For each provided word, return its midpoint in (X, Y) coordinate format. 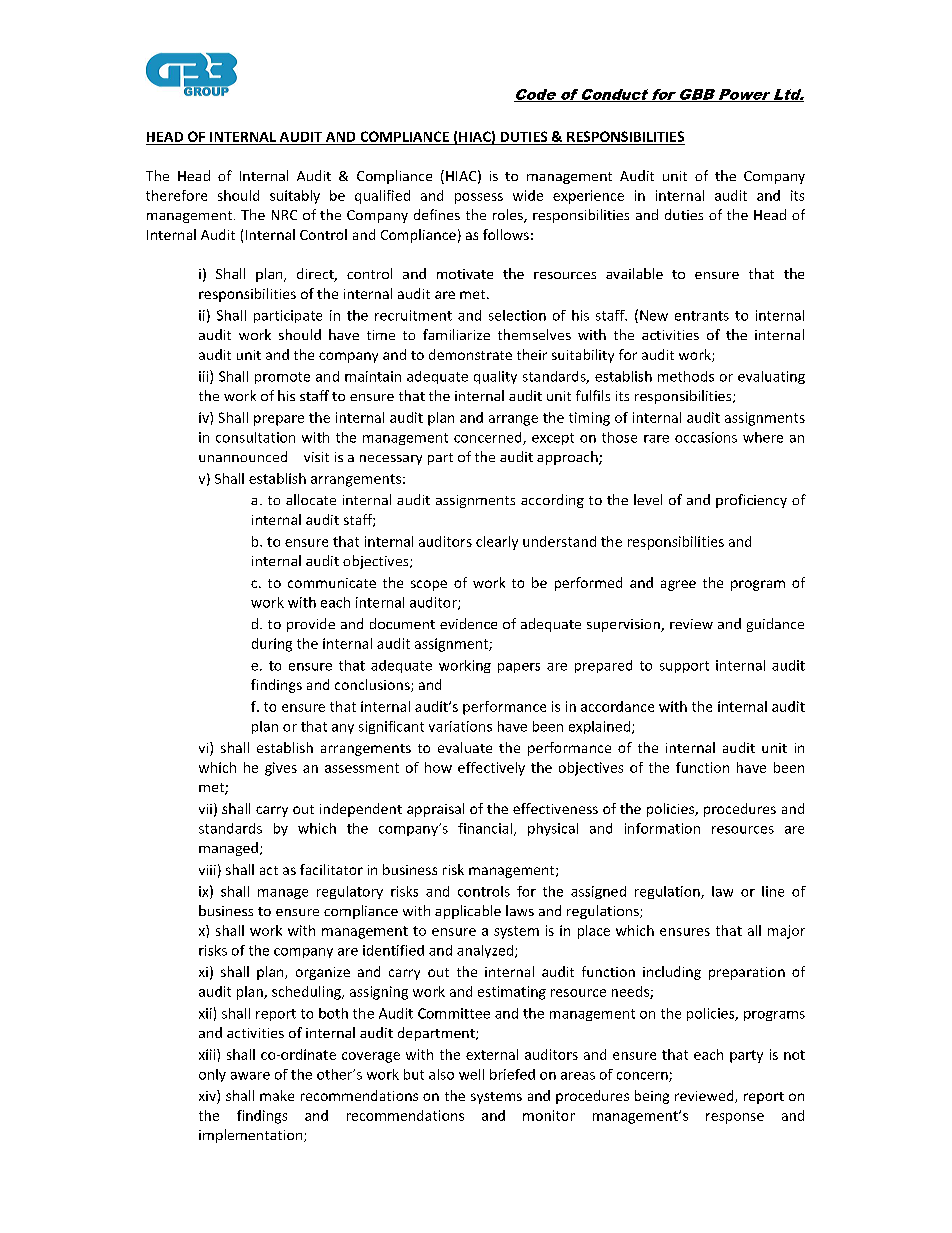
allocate (311, 499)
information (662, 828)
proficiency (751, 501)
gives (281, 769)
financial (486, 829)
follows (506, 234)
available (634, 273)
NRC (284, 215)
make (277, 1095)
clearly (497, 543)
